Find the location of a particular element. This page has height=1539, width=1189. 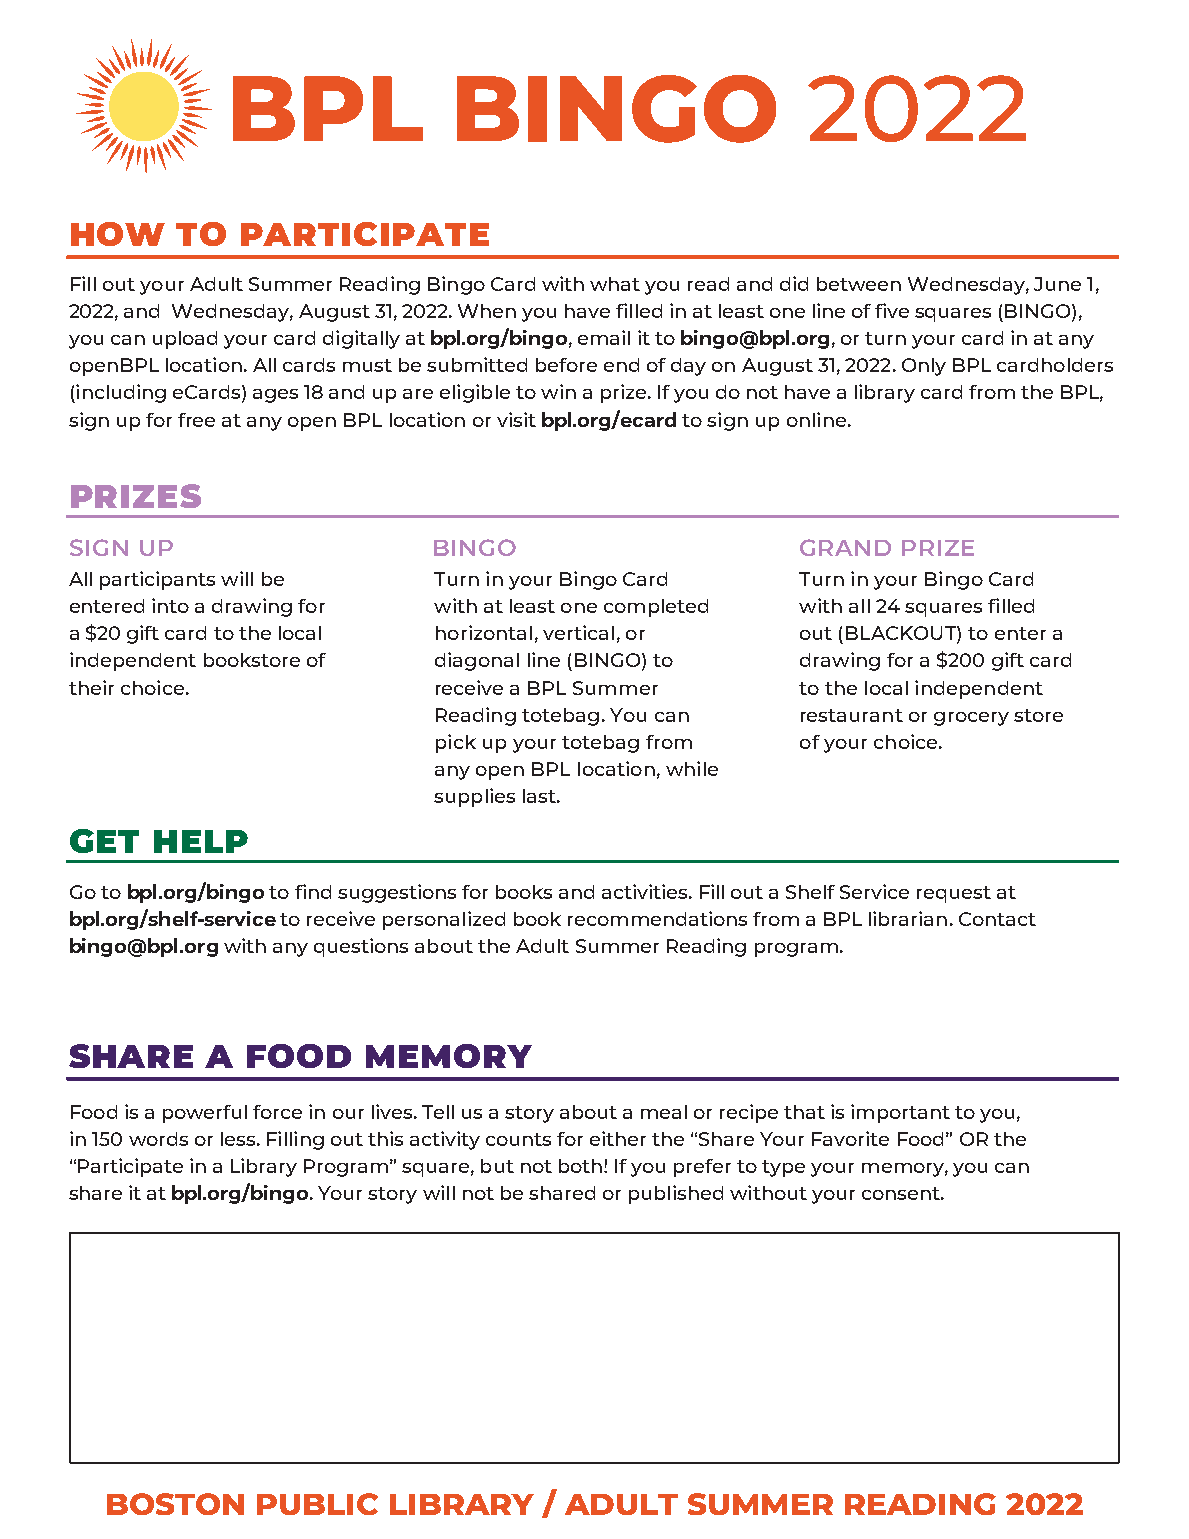

what is located at coordinates (615, 284).
